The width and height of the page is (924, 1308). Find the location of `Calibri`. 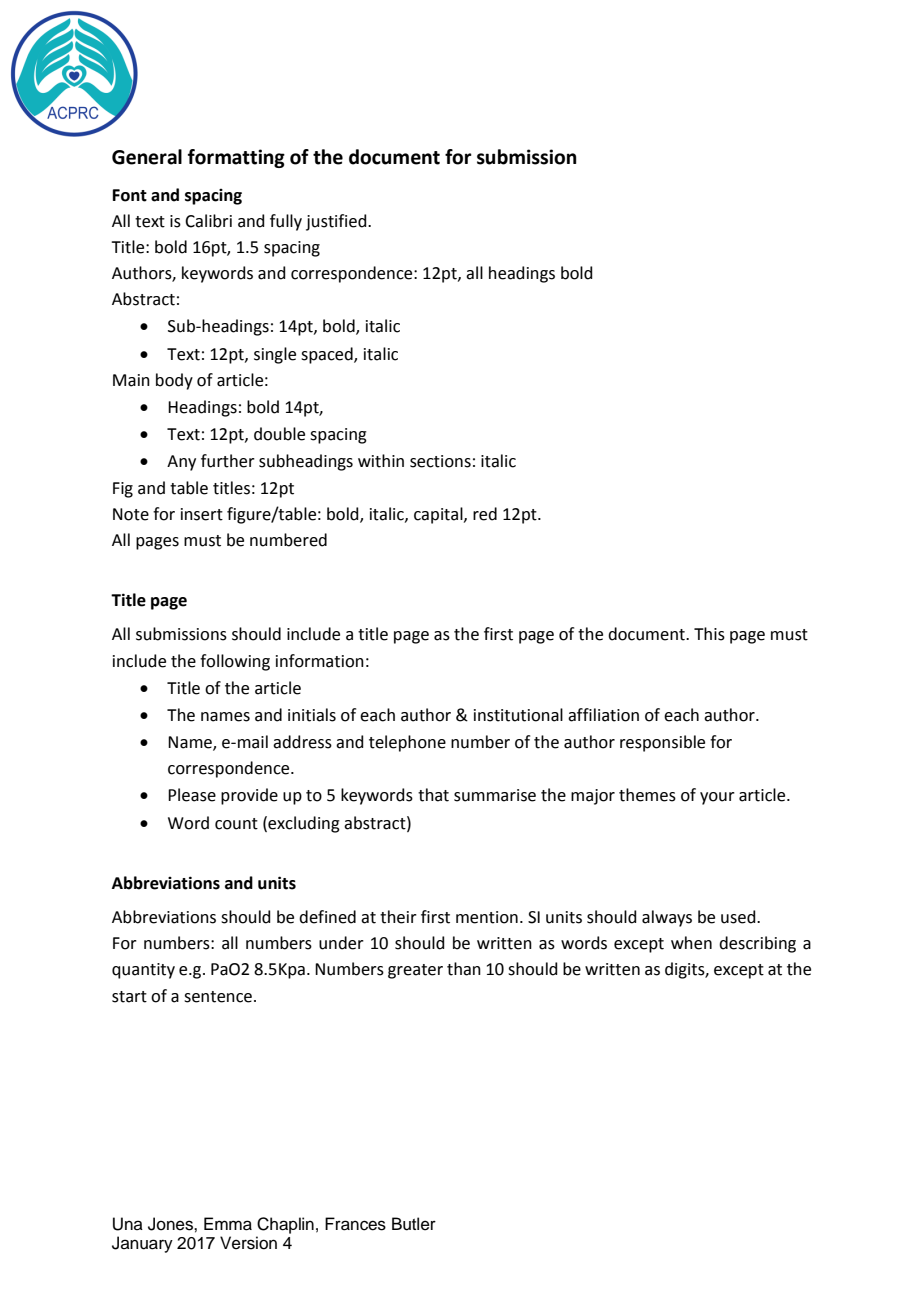

Calibri is located at coordinates (208, 221).
